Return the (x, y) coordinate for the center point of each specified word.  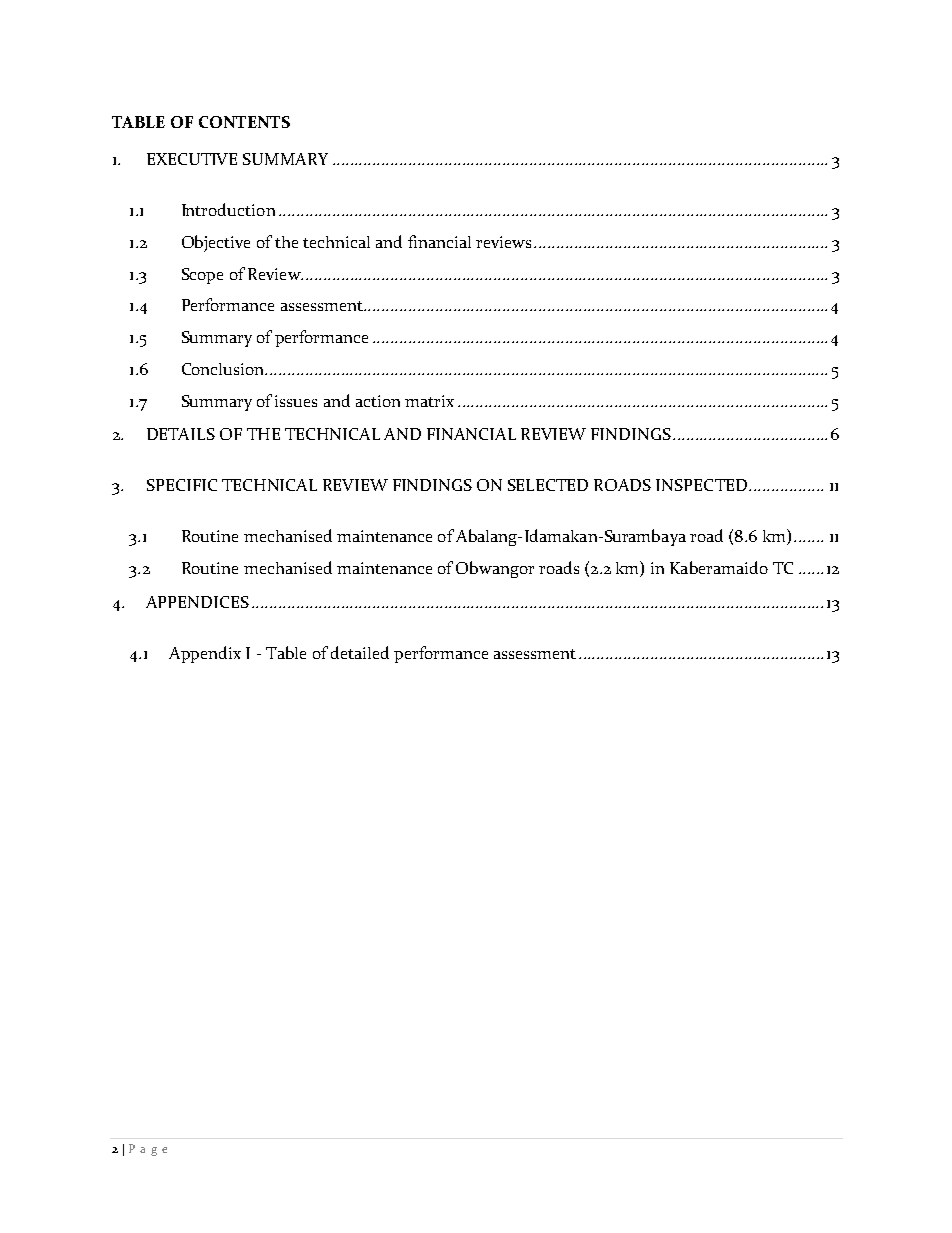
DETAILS (181, 434)
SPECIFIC (182, 485)
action (378, 401)
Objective (216, 243)
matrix (429, 401)
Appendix (205, 654)
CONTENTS (244, 122)
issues (296, 401)
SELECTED (548, 485)
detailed (360, 652)
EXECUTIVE (192, 159)
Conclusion (224, 369)
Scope (202, 276)
